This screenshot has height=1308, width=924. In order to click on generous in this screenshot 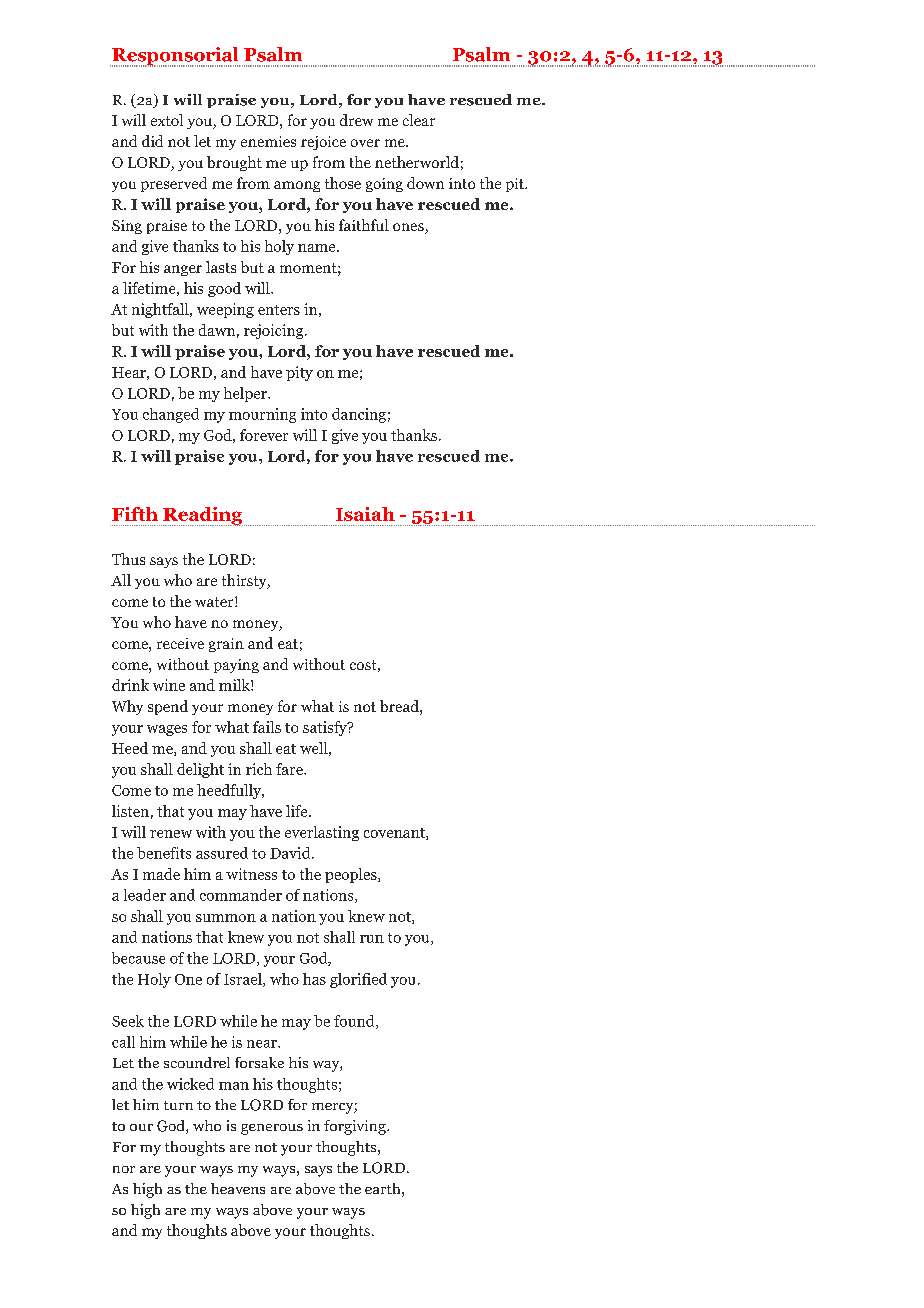, I will do `click(272, 1129)`.
